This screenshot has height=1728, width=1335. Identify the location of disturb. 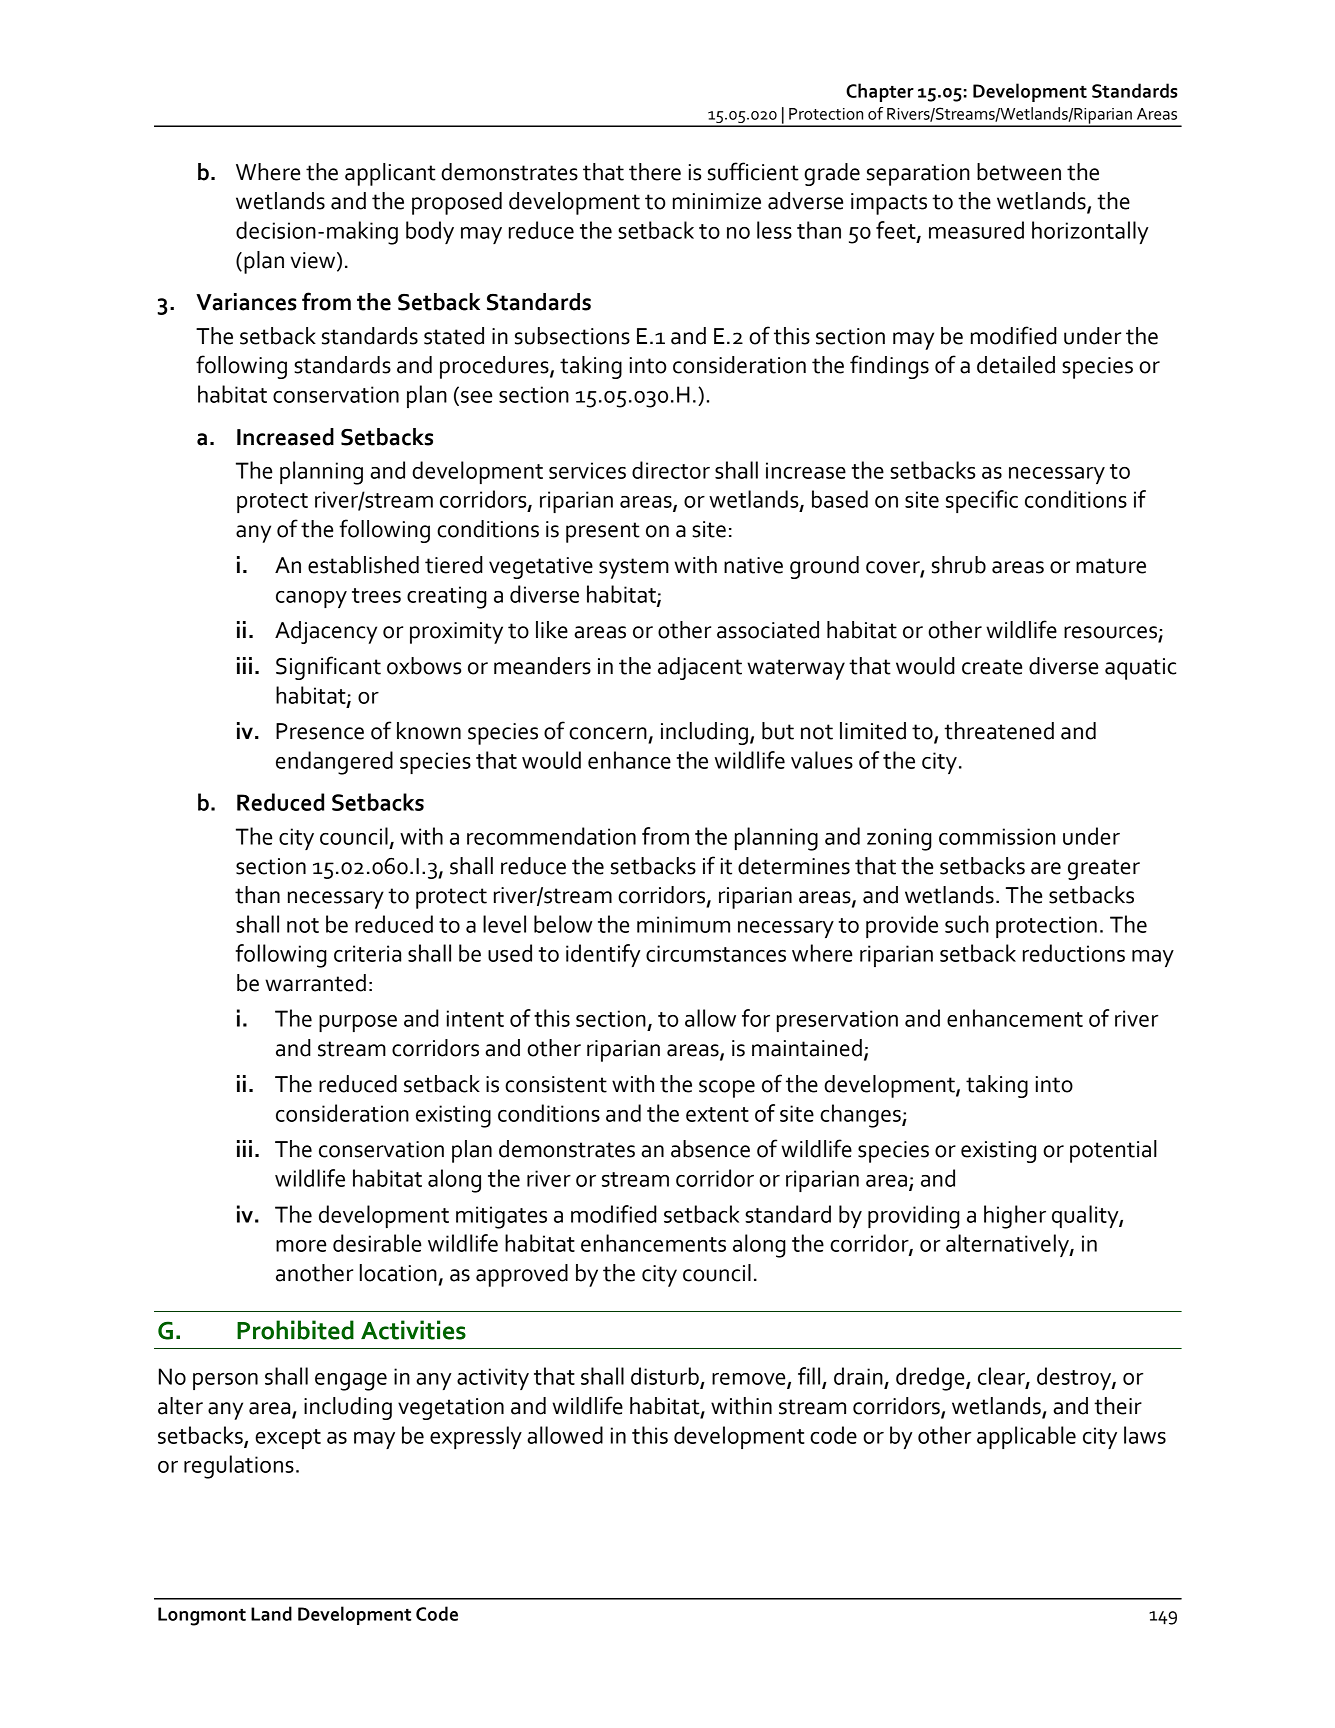
(665, 1376).
